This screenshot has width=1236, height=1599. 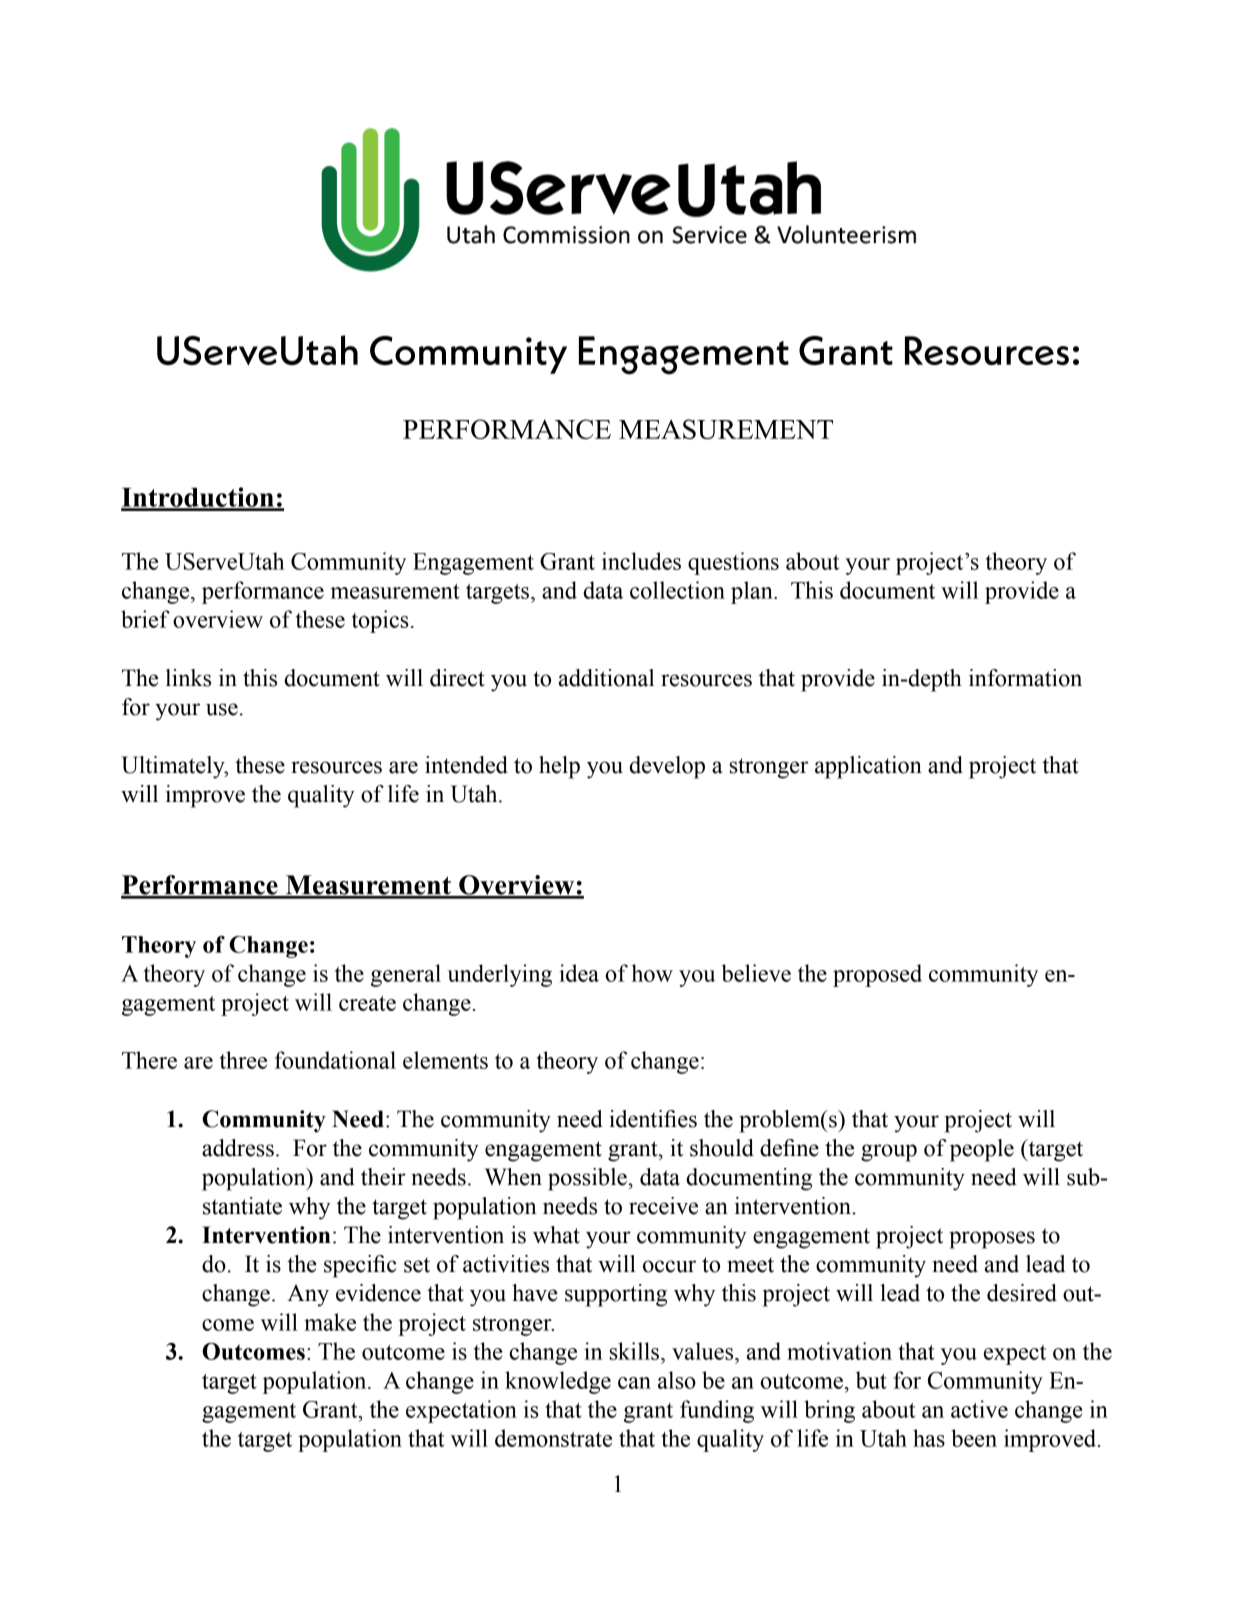 What do you see at coordinates (929, 1438) in the screenshot?
I see `has` at bounding box center [929, 1438].
